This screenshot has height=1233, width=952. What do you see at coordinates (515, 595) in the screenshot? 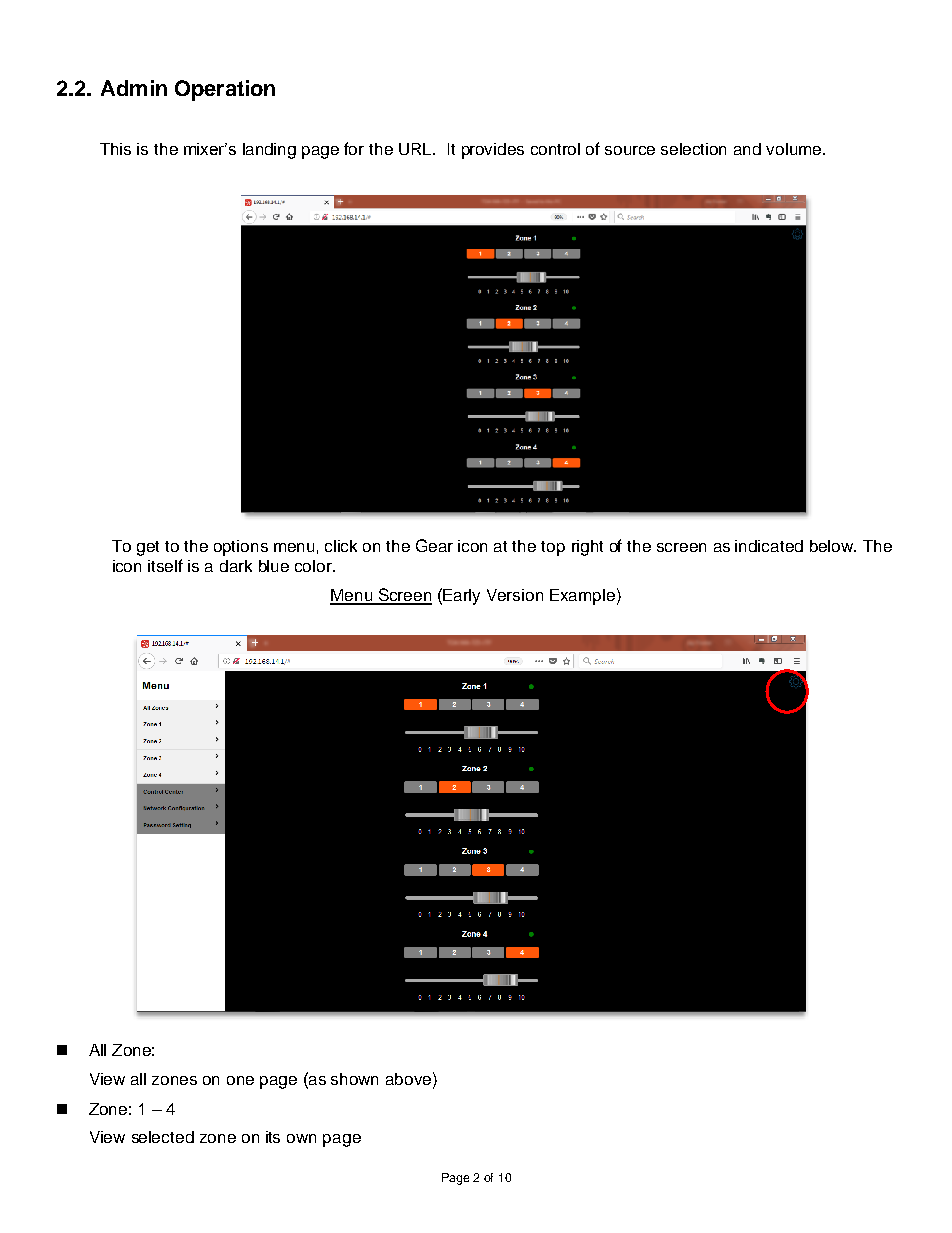
I see `Version` at bounding box center [515, 595].
